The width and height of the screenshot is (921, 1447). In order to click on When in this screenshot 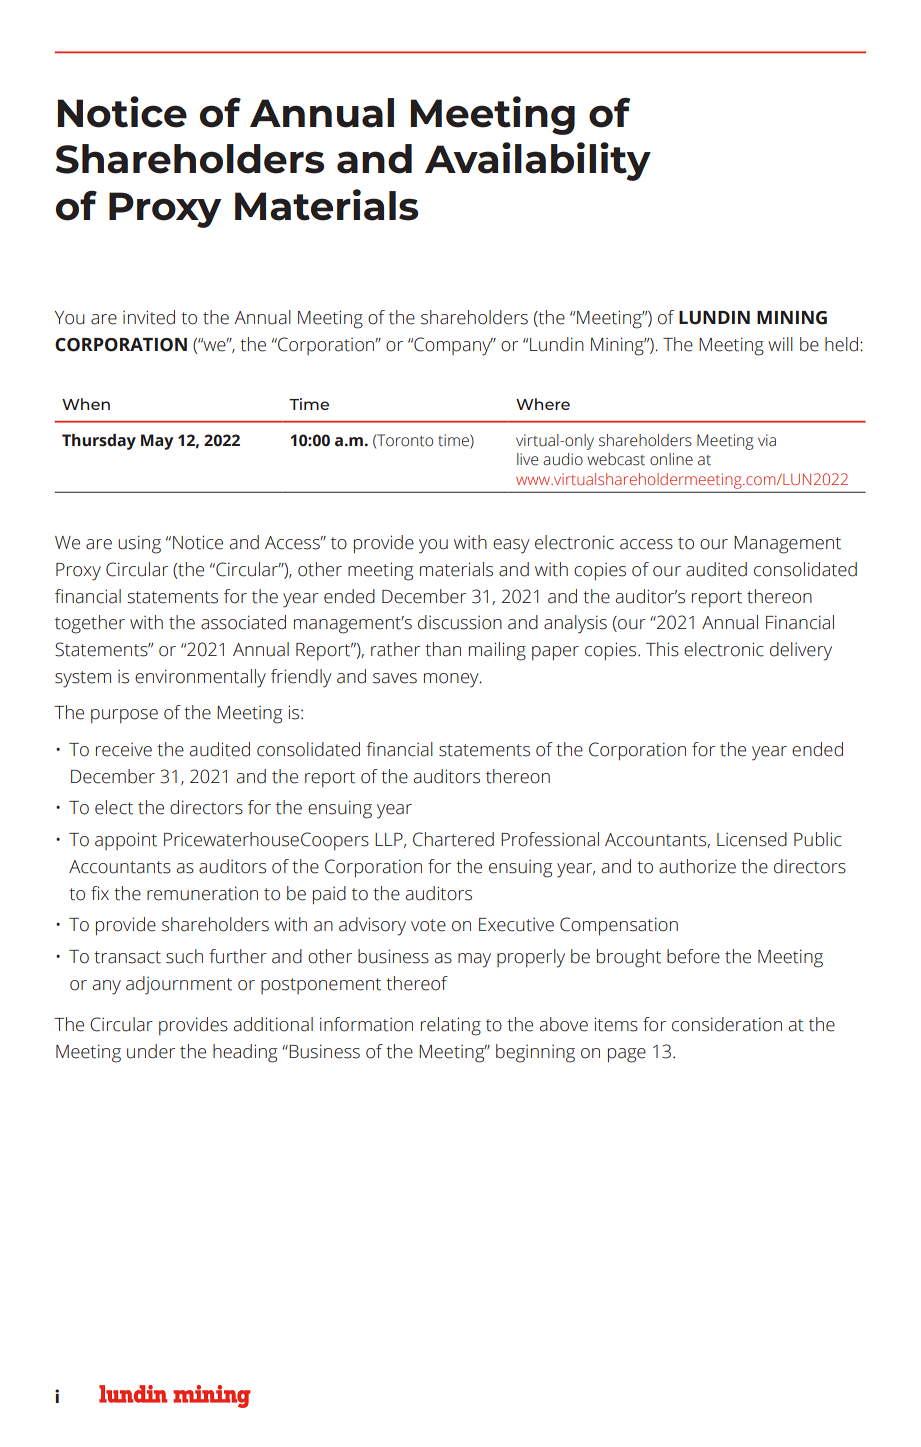, I will do `click(86, 404)`.
